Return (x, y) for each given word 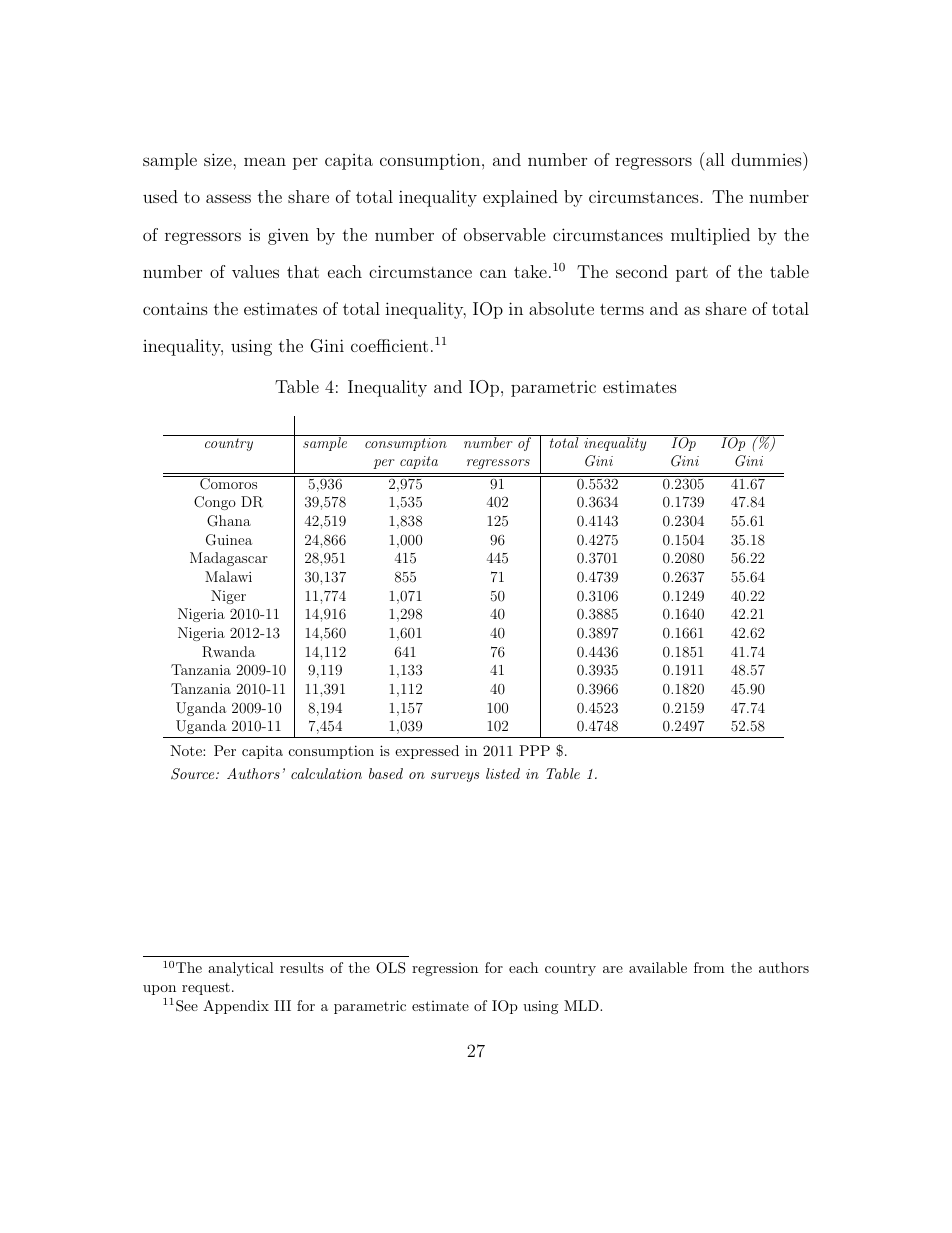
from (709, 967)
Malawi (228, 576)
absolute (561, 308)
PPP (534, 750)
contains (175, 309)
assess (228, 198)
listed (503, 773)
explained (520, 198)
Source (194, 774)
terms (622, 309)
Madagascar (229, 559)
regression (445, 969)
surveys (455, 777)
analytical (241, 969)
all (714, 159)
